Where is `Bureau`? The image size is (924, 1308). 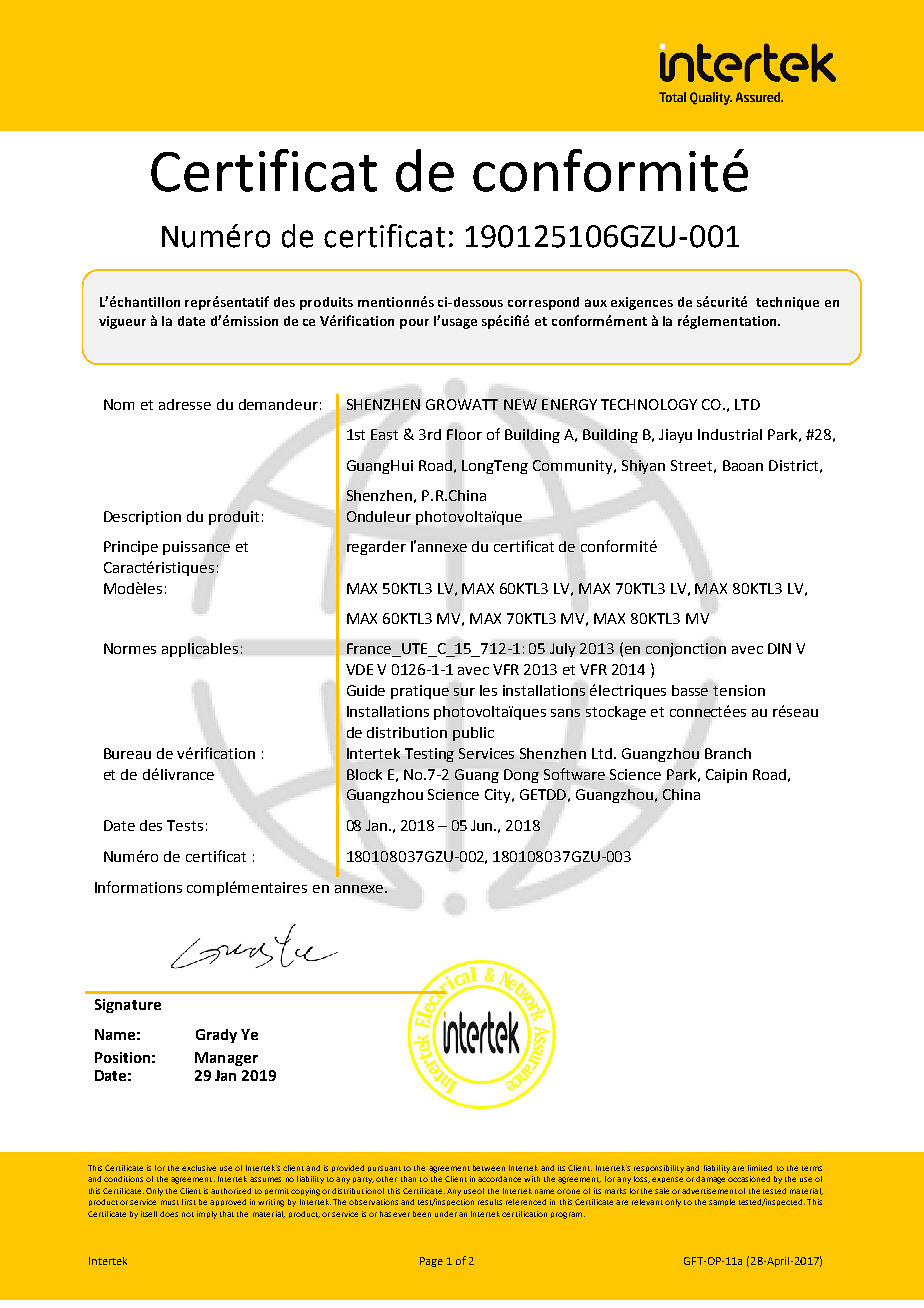 Bureau is located at coordinates (127, 753).
